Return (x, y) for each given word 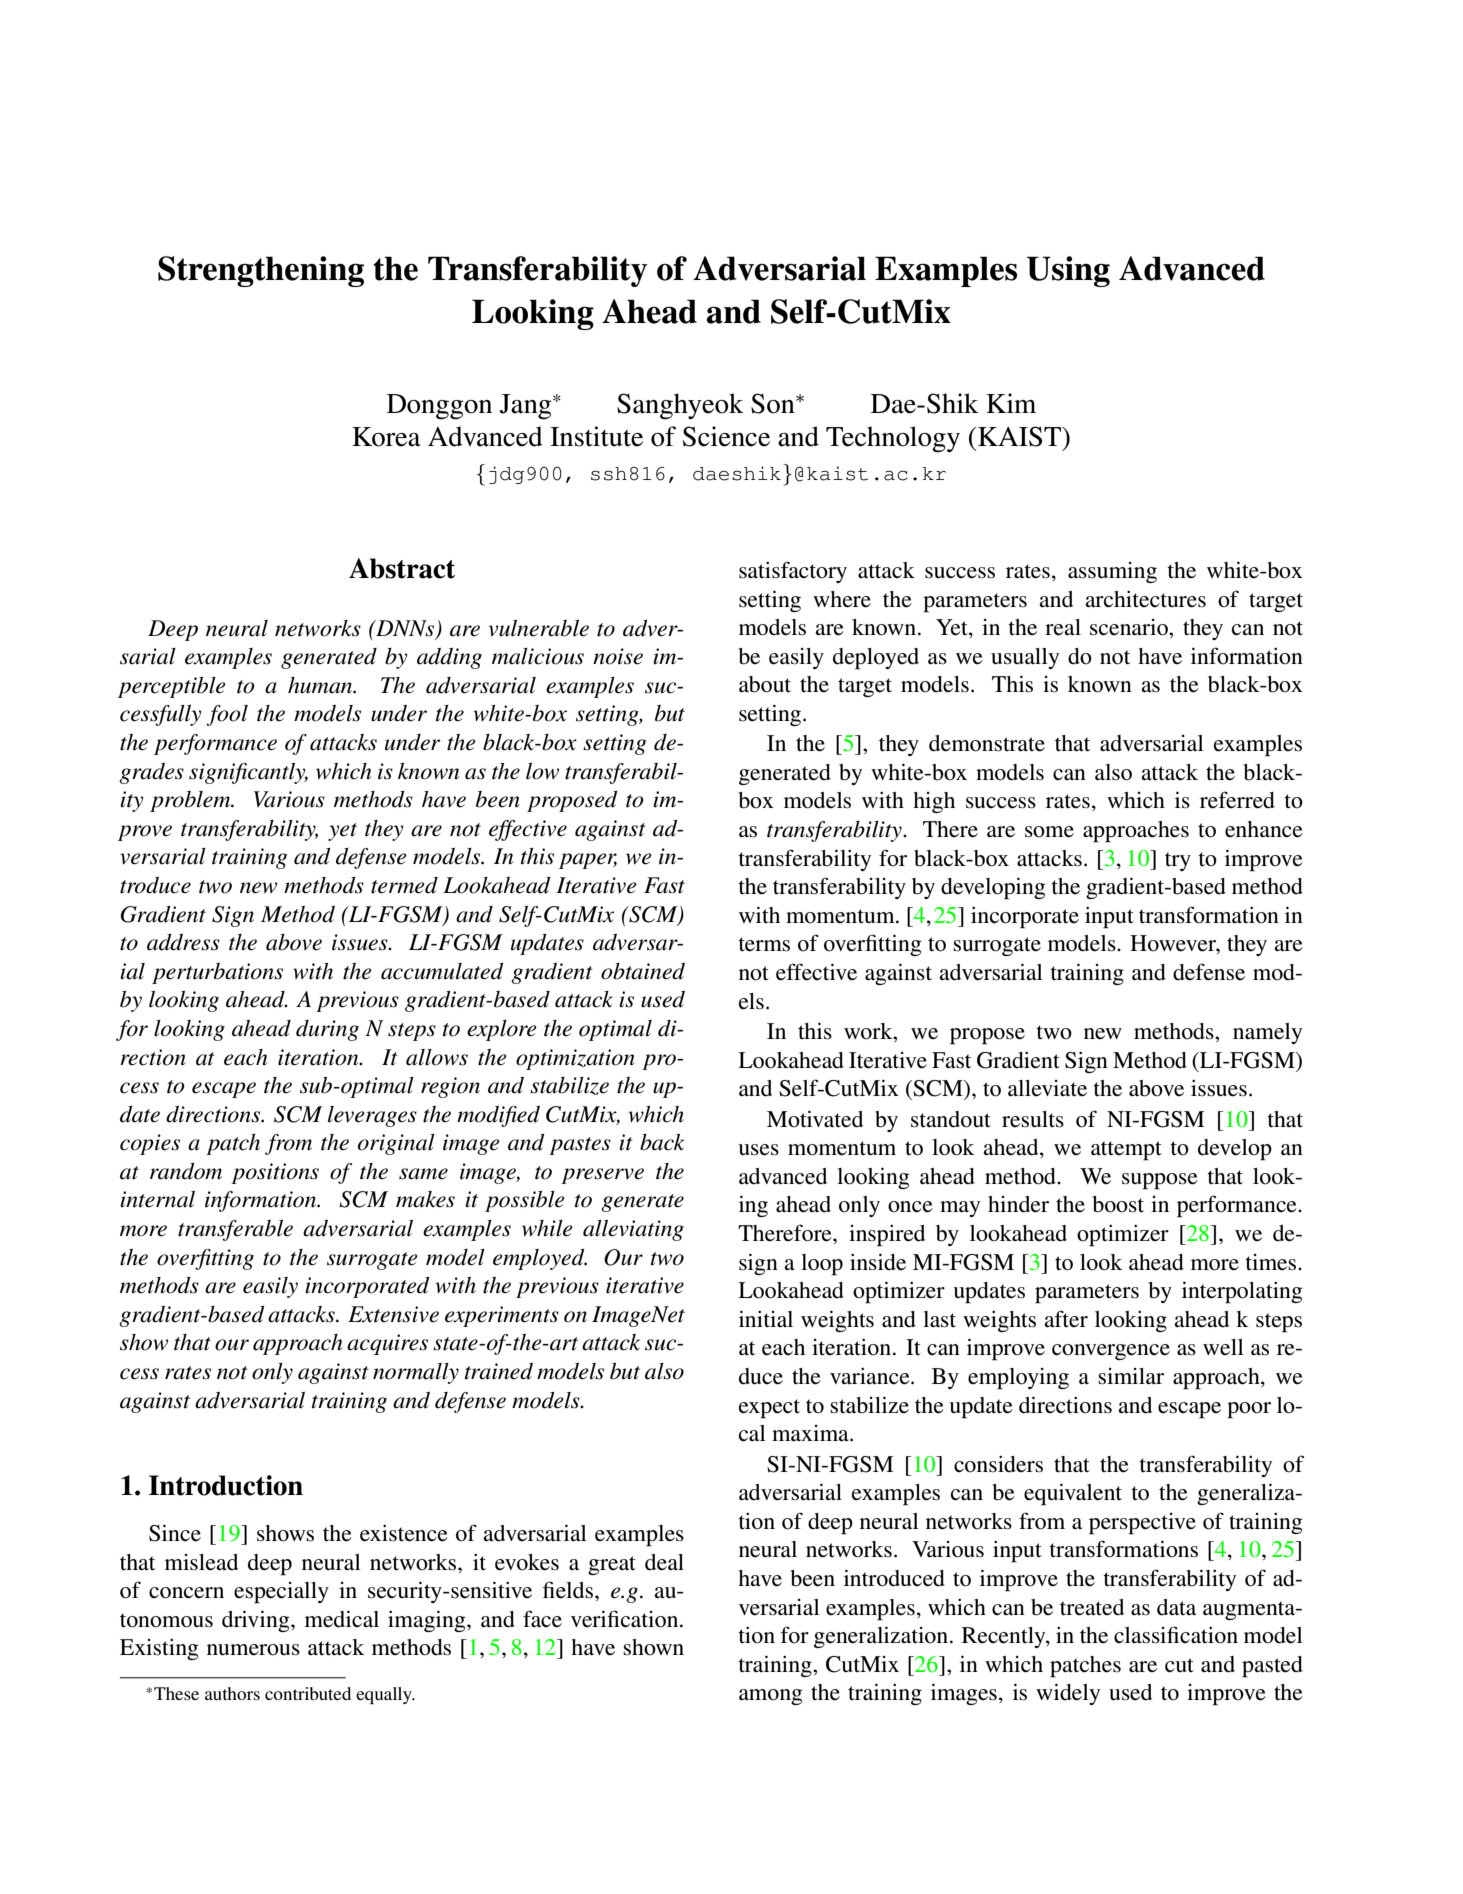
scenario (1130, 627)
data (1176, 1607)
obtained (643, 971)
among (771, 1697)
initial (766, 1318)
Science (726, 436)
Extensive (393, 1314)
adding (449, 658)
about (765, 684)
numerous (253, 1650)
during (327, 1030)
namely (1267, 1033)
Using (1068, 271)
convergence (1111, 1352)
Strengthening (261, 271)
